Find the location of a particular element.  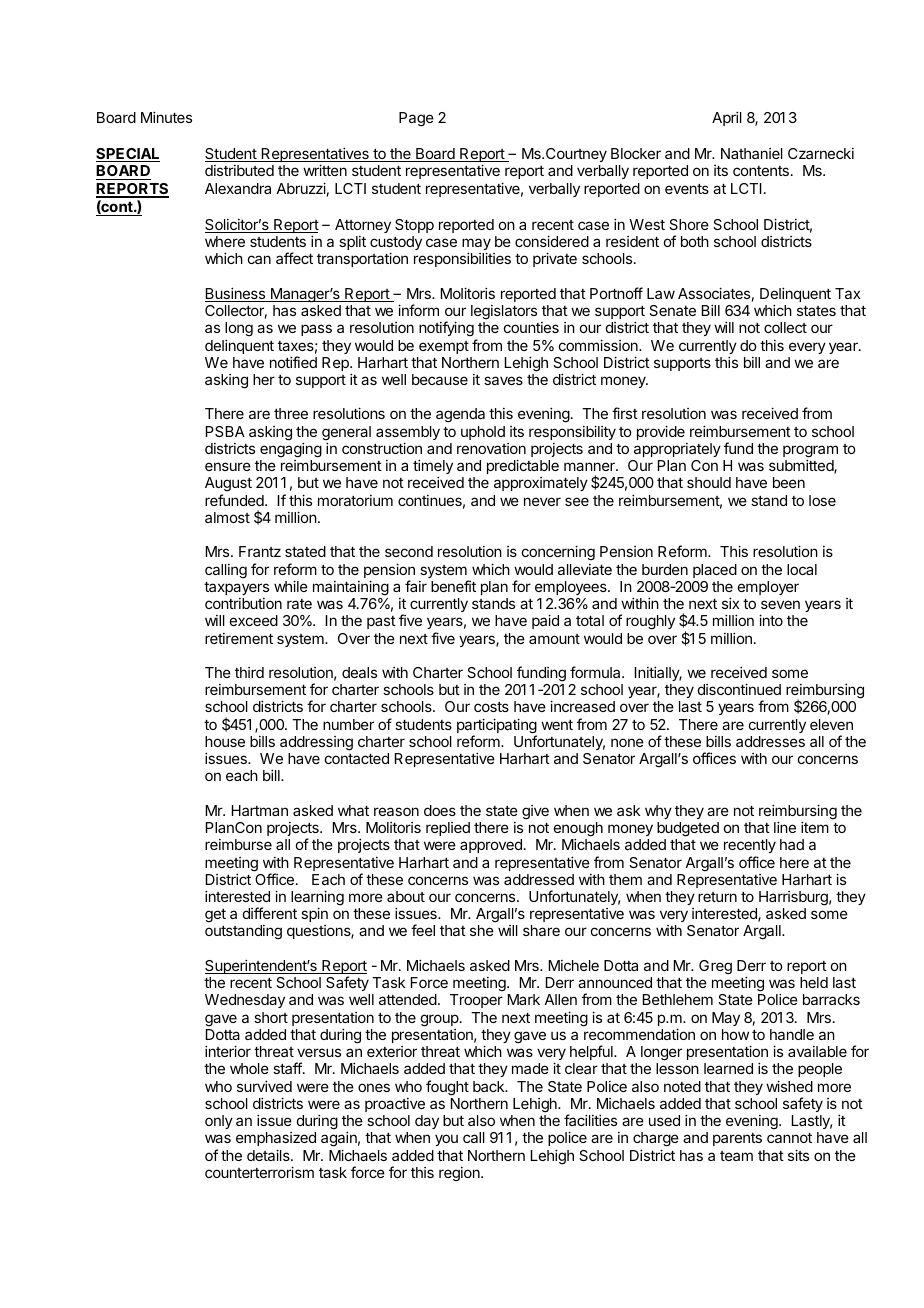

only is located at coordinates (219, 1122).
